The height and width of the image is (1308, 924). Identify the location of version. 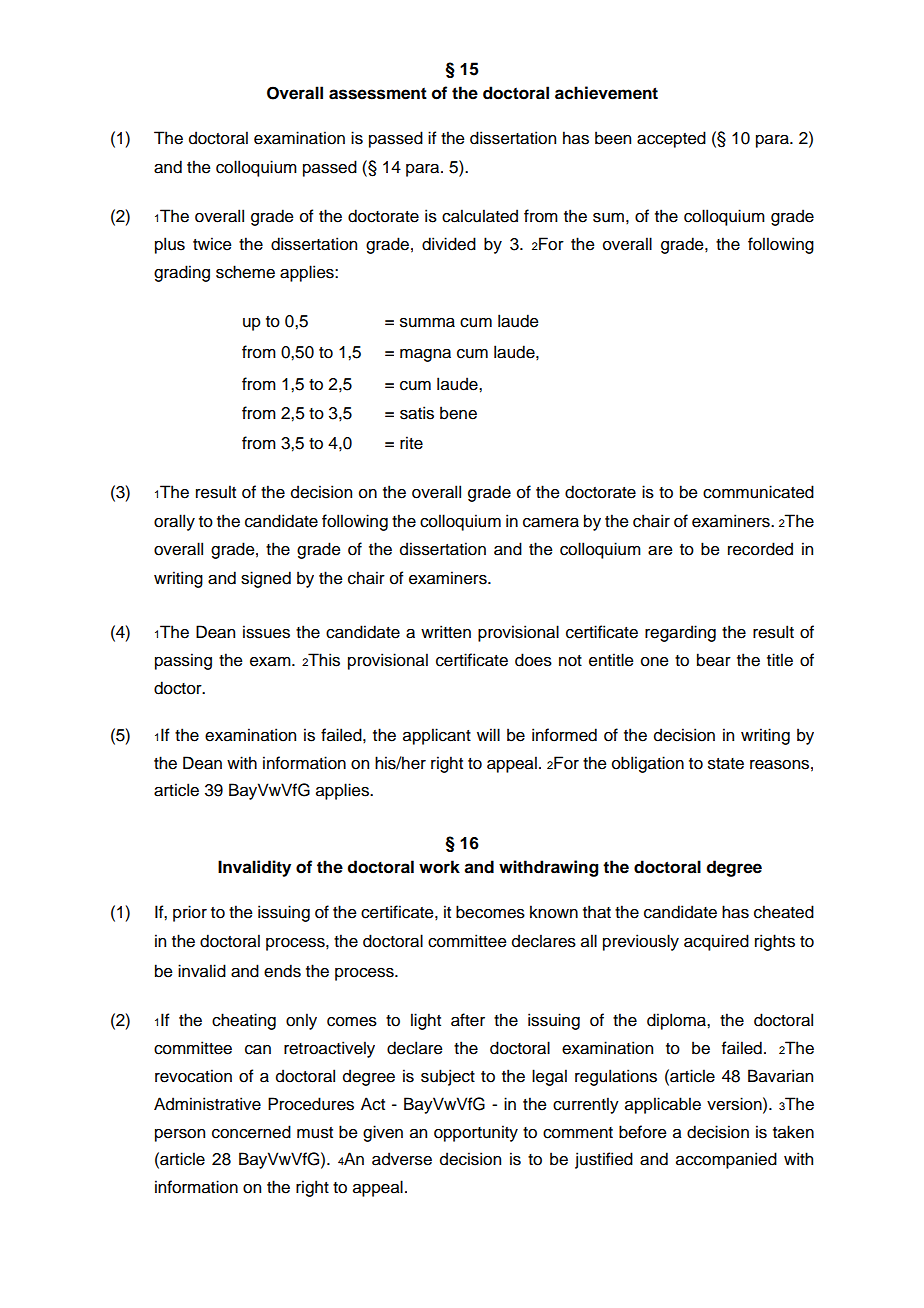
(735, 1104).
